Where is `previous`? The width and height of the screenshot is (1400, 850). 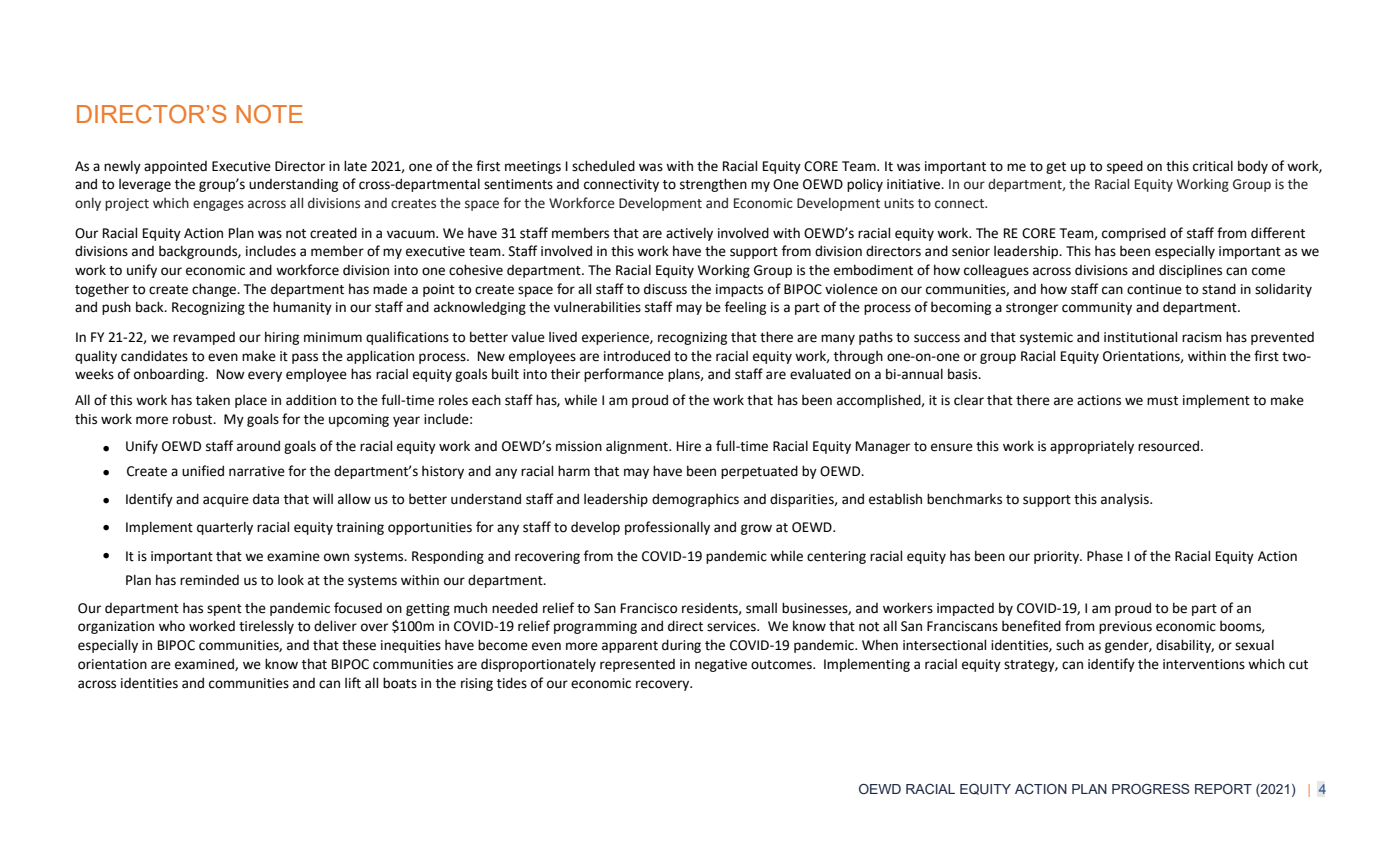 previous is located at coordinates (1125, 627).
